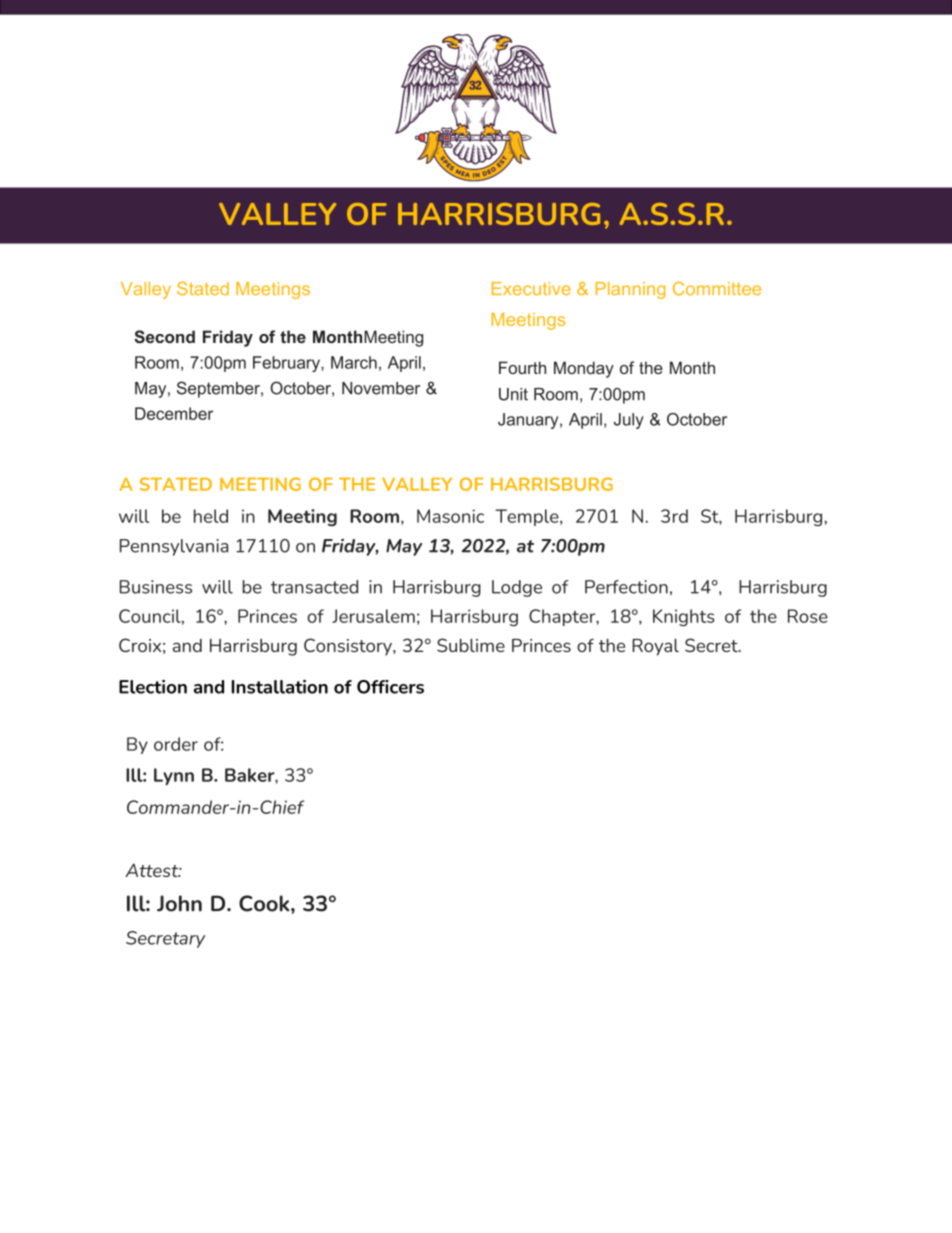 The height and width of the document is (1233, 952). I want to click on John, so click(179, 903).
